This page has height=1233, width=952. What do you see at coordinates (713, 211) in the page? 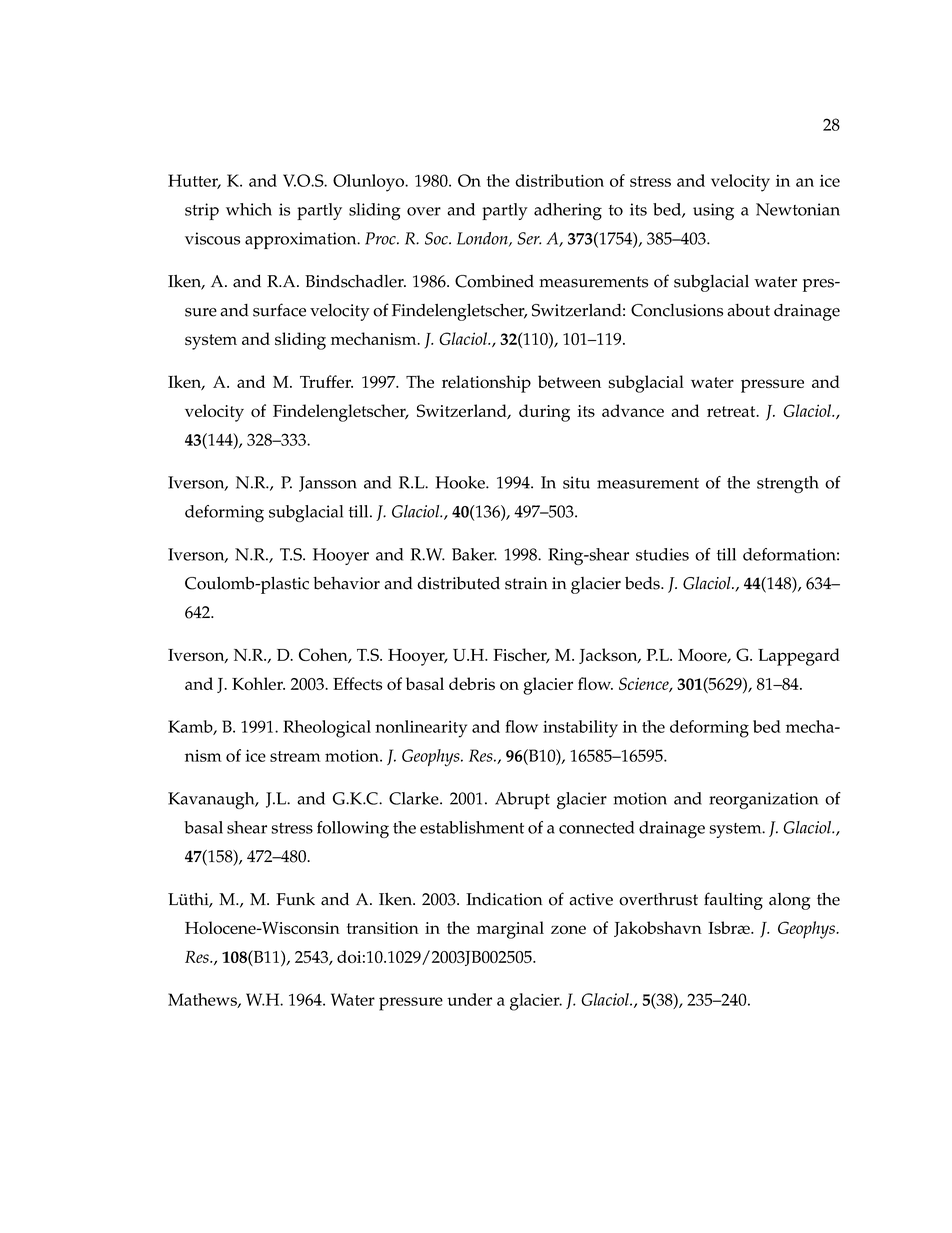
I see `using` at bounding box center [713, 211].
